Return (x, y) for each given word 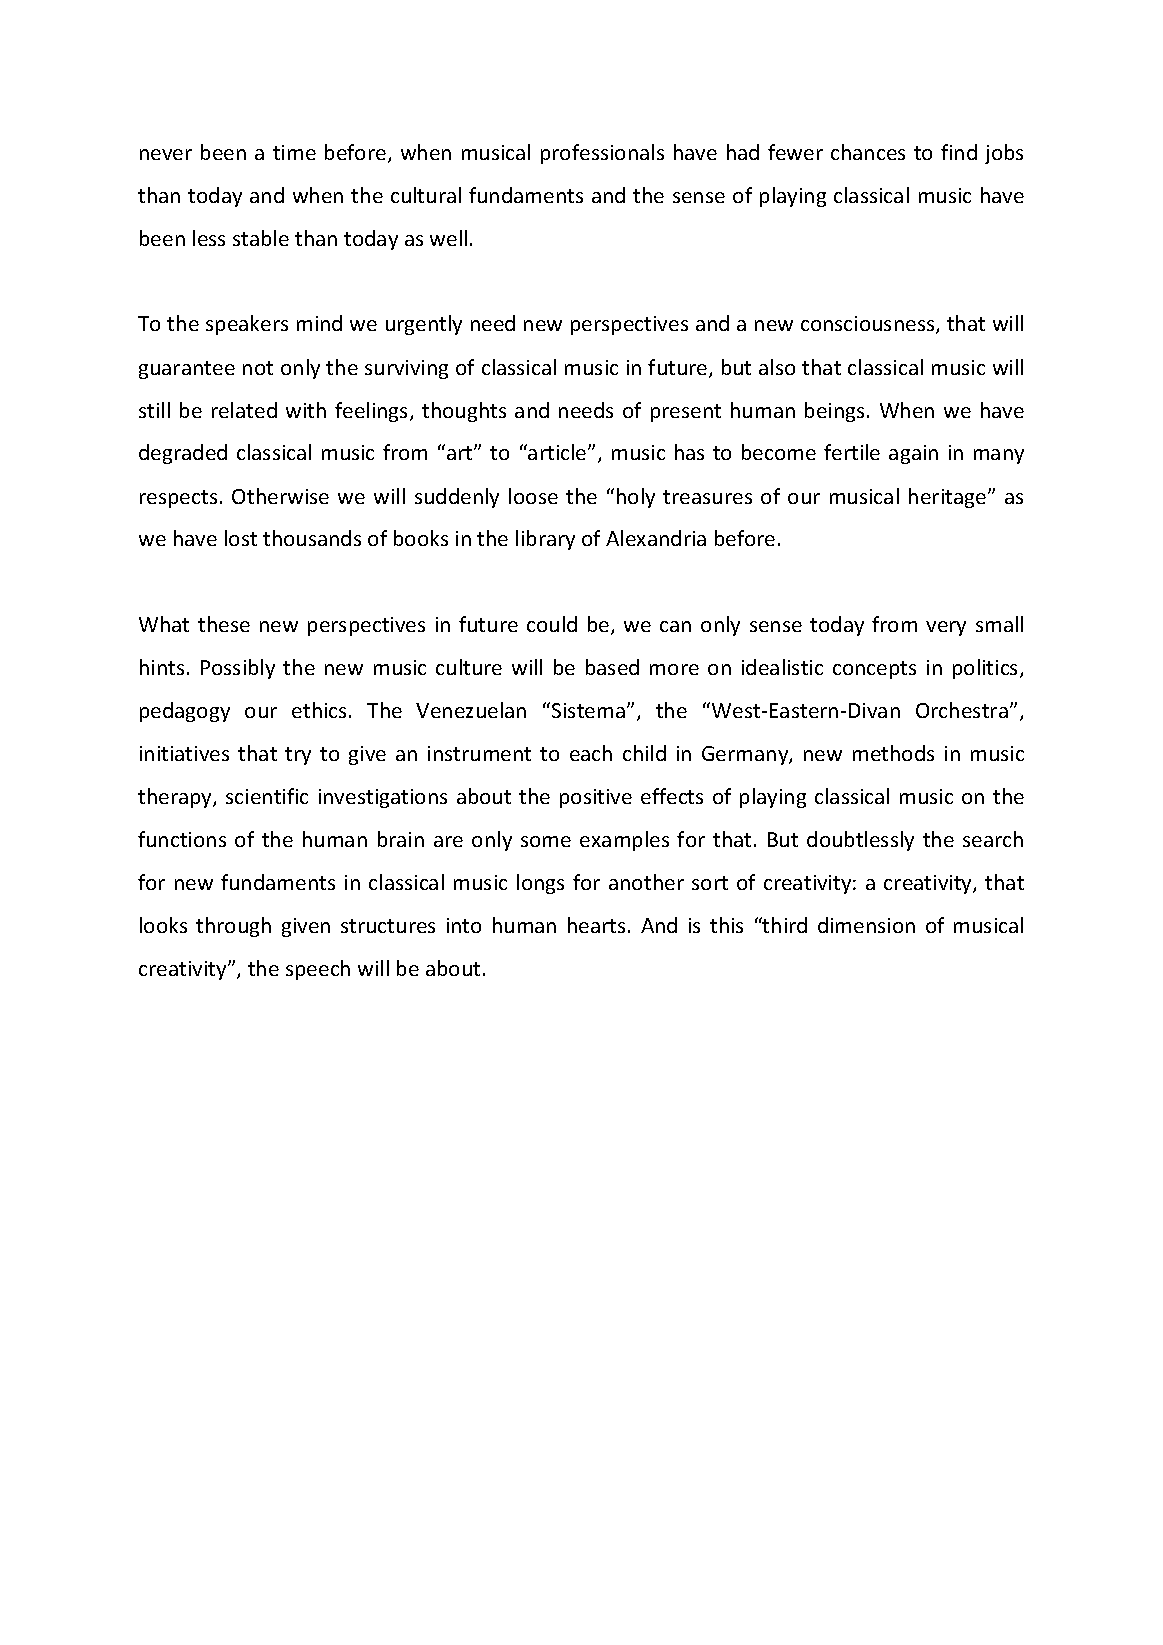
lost (241, 538)
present (686, 413)
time (294, 152)
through (233, 927)
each (591, 753)
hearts (596, 925)
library (545, 540)
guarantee (187, 370)
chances (868, 152)
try (298, 756)
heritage (949, 498)
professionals (602, 154)
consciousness (869, 325)
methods (893, 753)
